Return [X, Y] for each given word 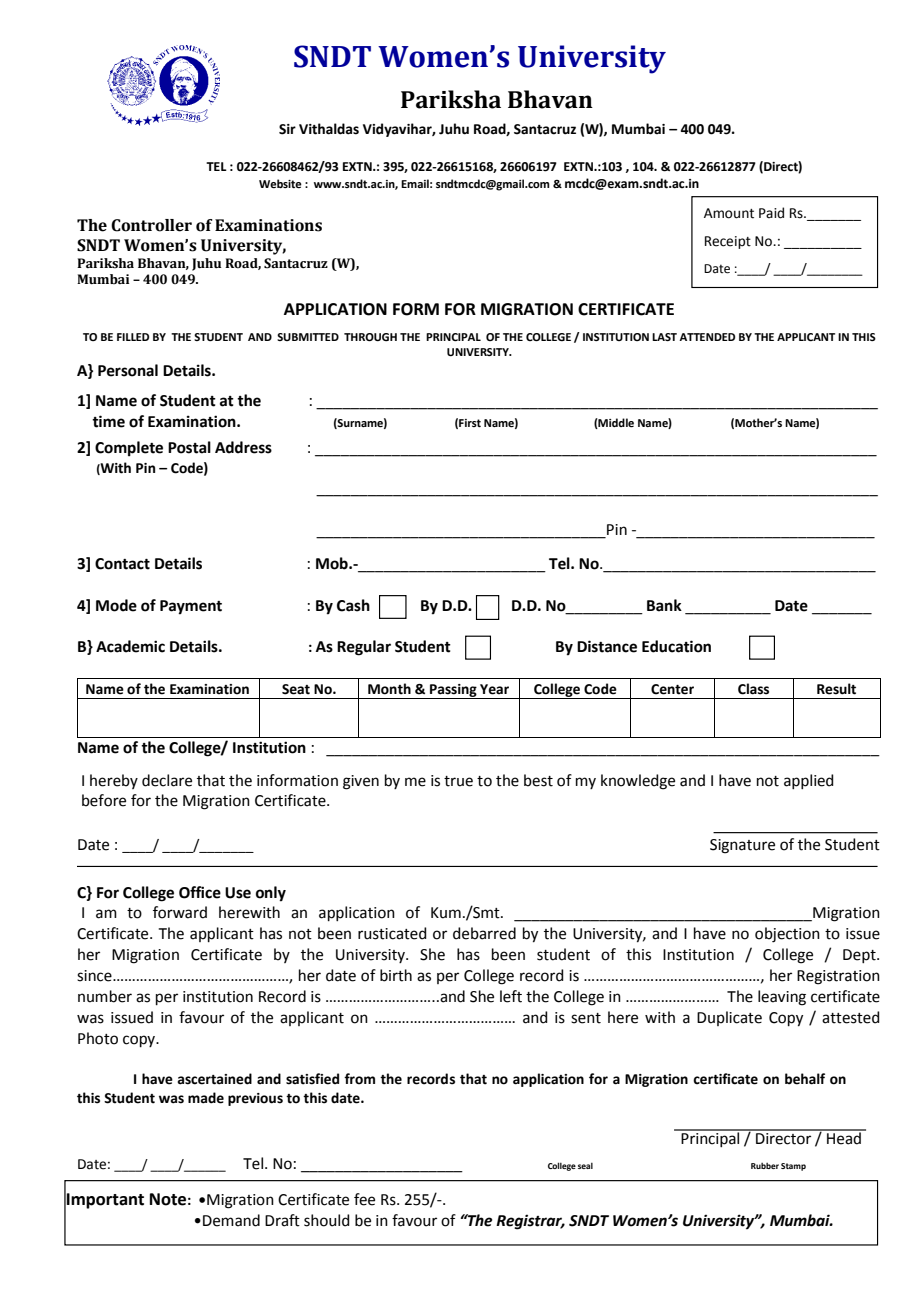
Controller [151, 225]
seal [585, 1166]
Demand [231, 1220]
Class [753, 689]
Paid [771, 213]
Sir [287, 129]
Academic [130, 646]
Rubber [765, 1166]
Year [494, 689]
